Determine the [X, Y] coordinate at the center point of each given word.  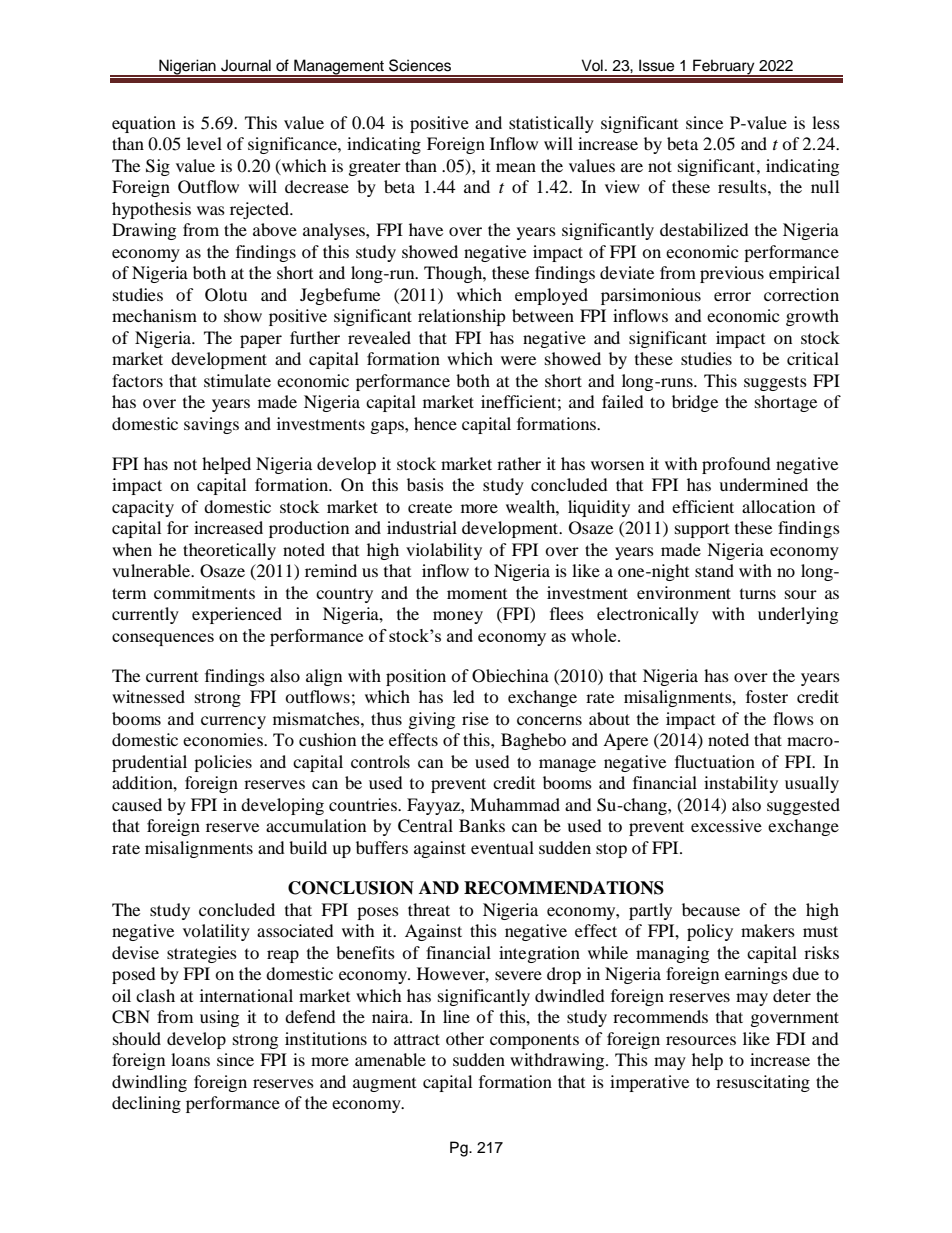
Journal [246, 65]
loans [190, 1059]
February [724, 67]
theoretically [229, 551]
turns [758, 594]
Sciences [420, 65]
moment [477, 594]
